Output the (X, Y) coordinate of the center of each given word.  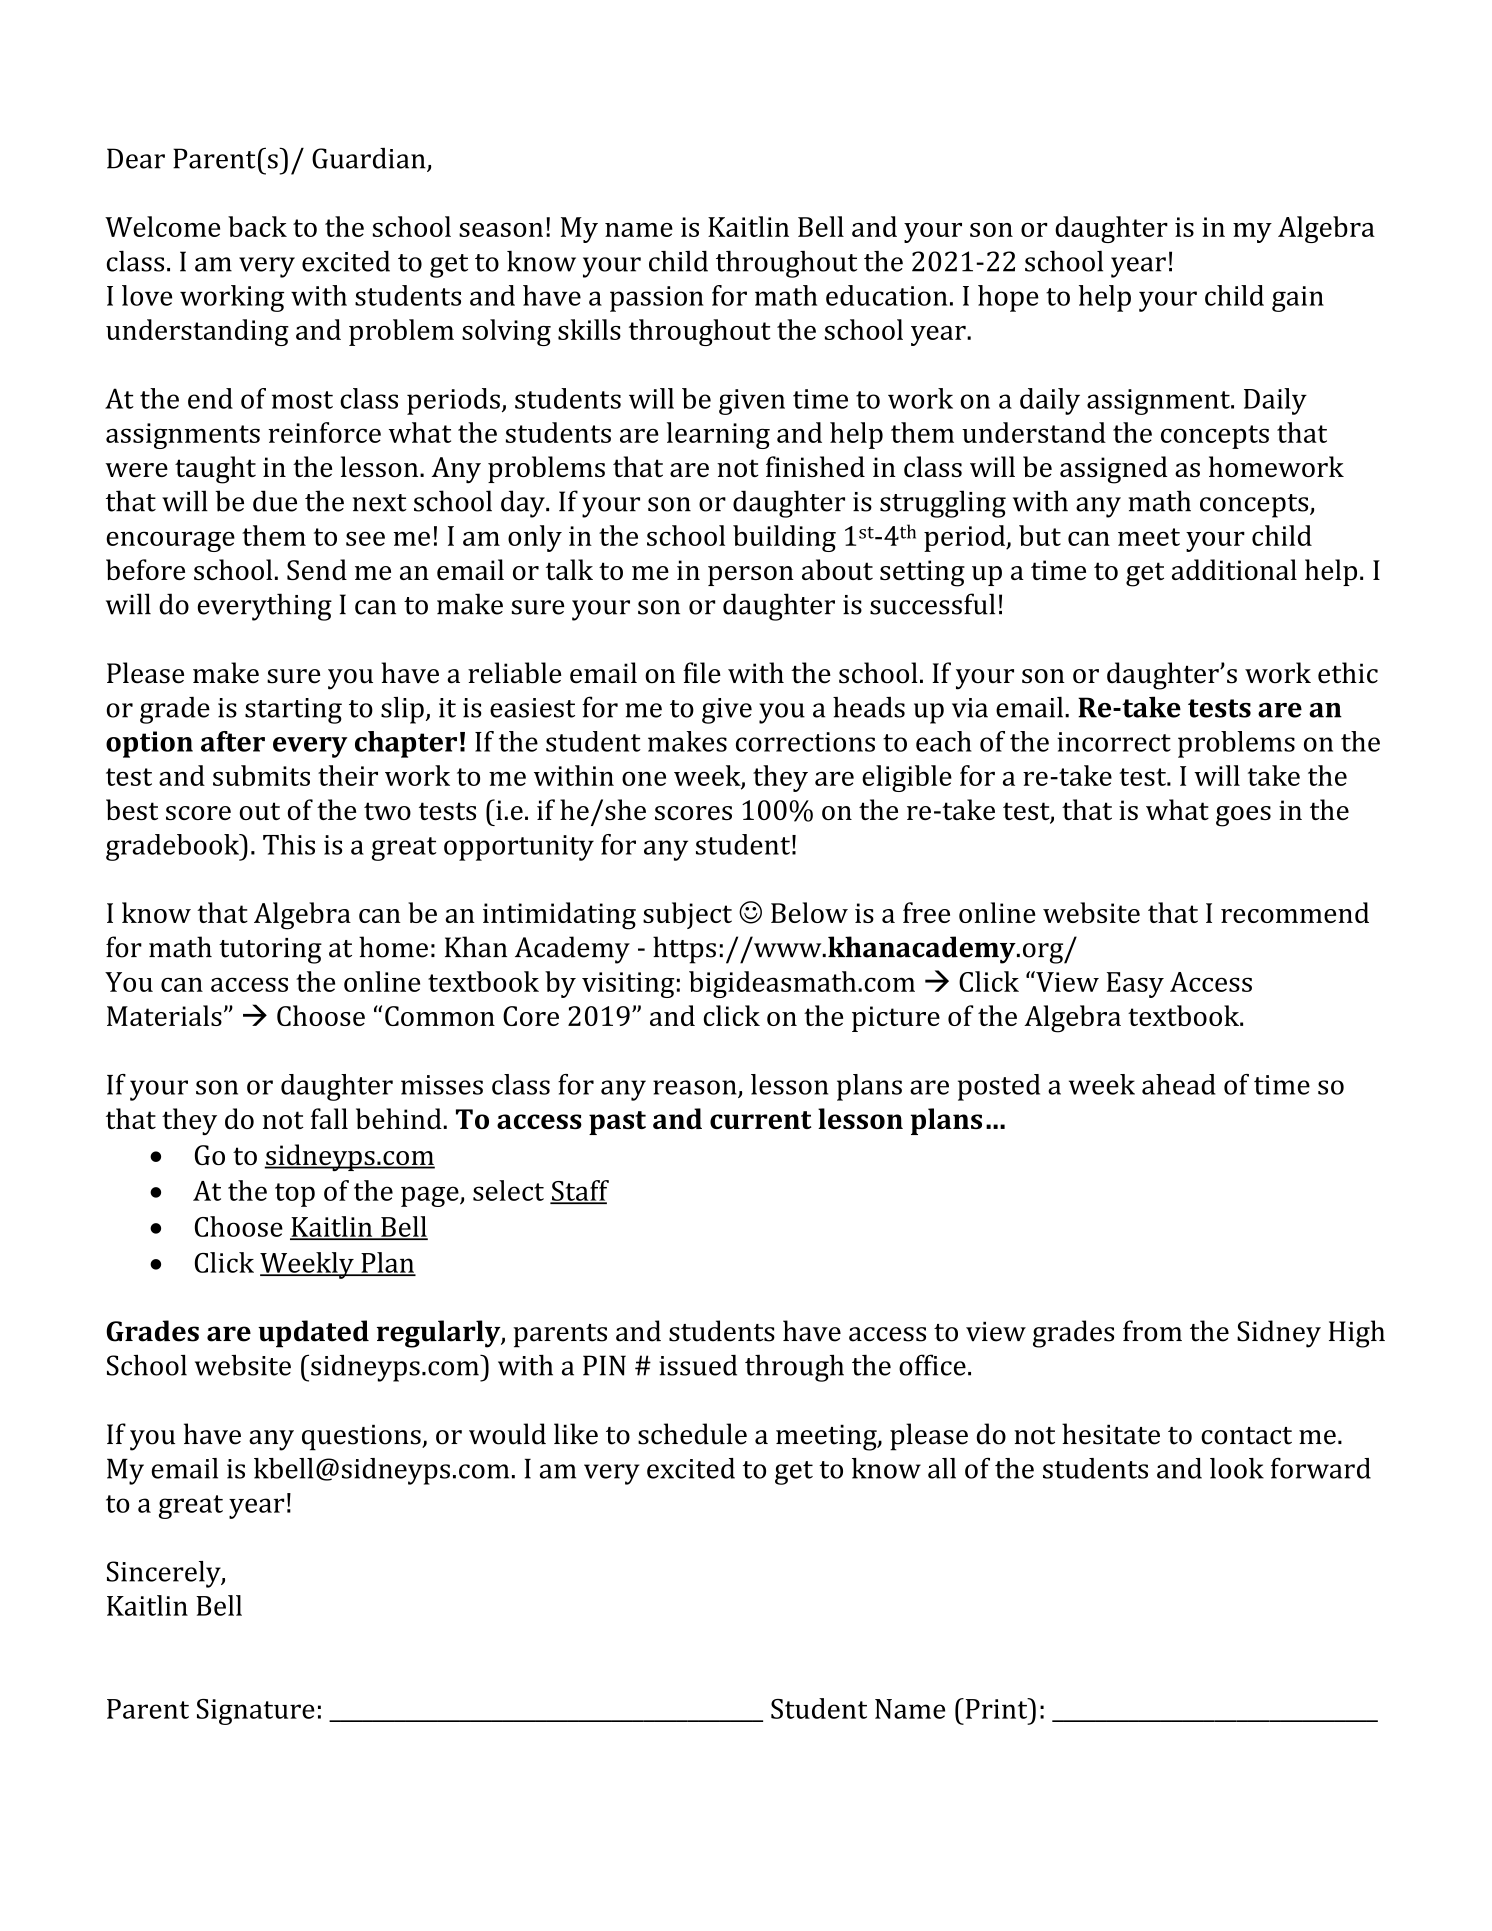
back (257, 226)
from (1152, 1331)
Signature (256, 1712)
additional (1234, 569)
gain (1298, 299)
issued (698, 1365)
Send (317, 569)
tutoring (270, 951)
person (751, 576)
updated (313, 1334)
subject (687, 915)
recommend (1295, 912)
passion (657, 299)
